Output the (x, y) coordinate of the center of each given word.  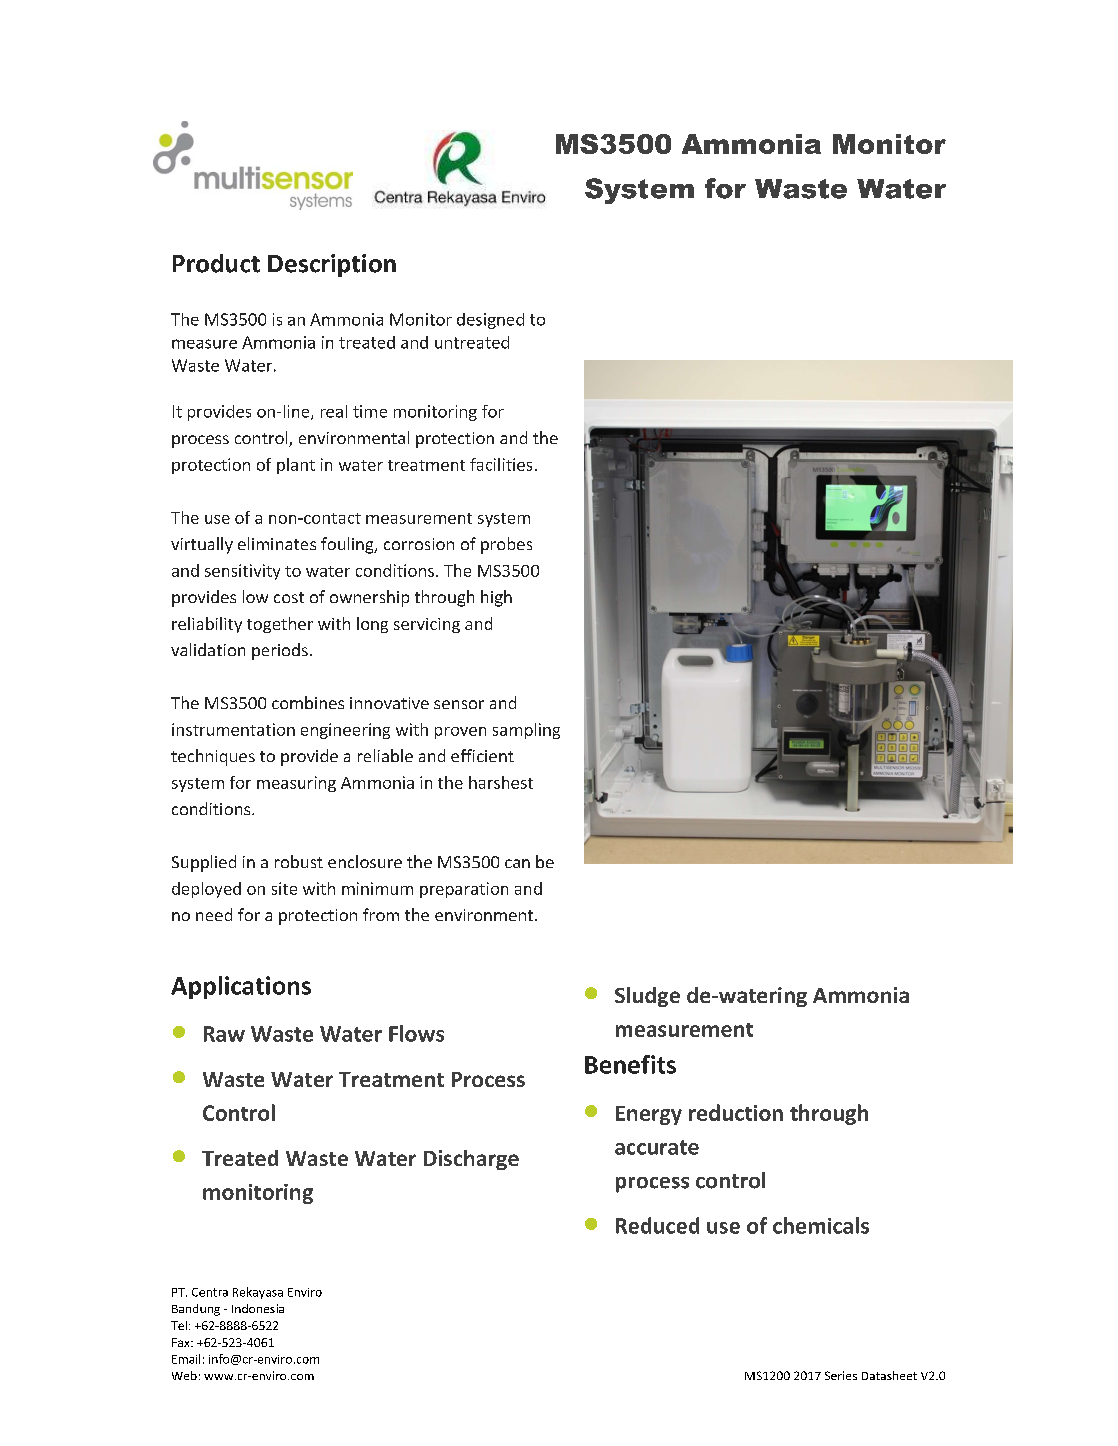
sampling (526, 731)
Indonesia (258, 1308)
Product (216, 263)
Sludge (647, 997)
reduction (736, 1112)
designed (490, 321)
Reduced (657, 1225)
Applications (241, 987)
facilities (501, 464)
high (496, 598)
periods (280, 651)
